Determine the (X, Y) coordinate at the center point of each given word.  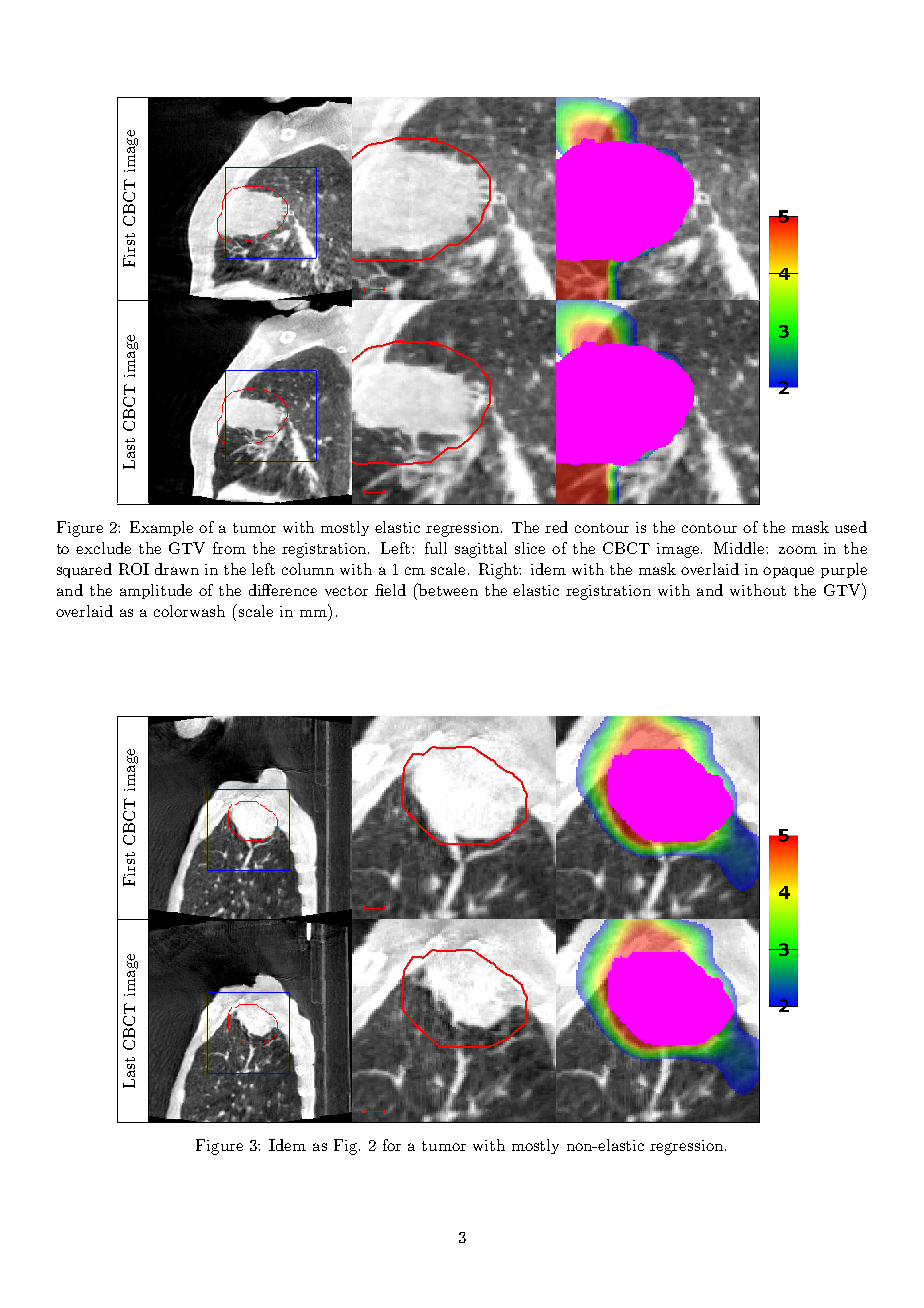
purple (844, 570)
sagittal (481, 550)
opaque (788, 572)
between (447, 589)
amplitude (156, 591)
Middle (740, 548)
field (390, 590)
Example (161, 528)
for (392, 1145)
